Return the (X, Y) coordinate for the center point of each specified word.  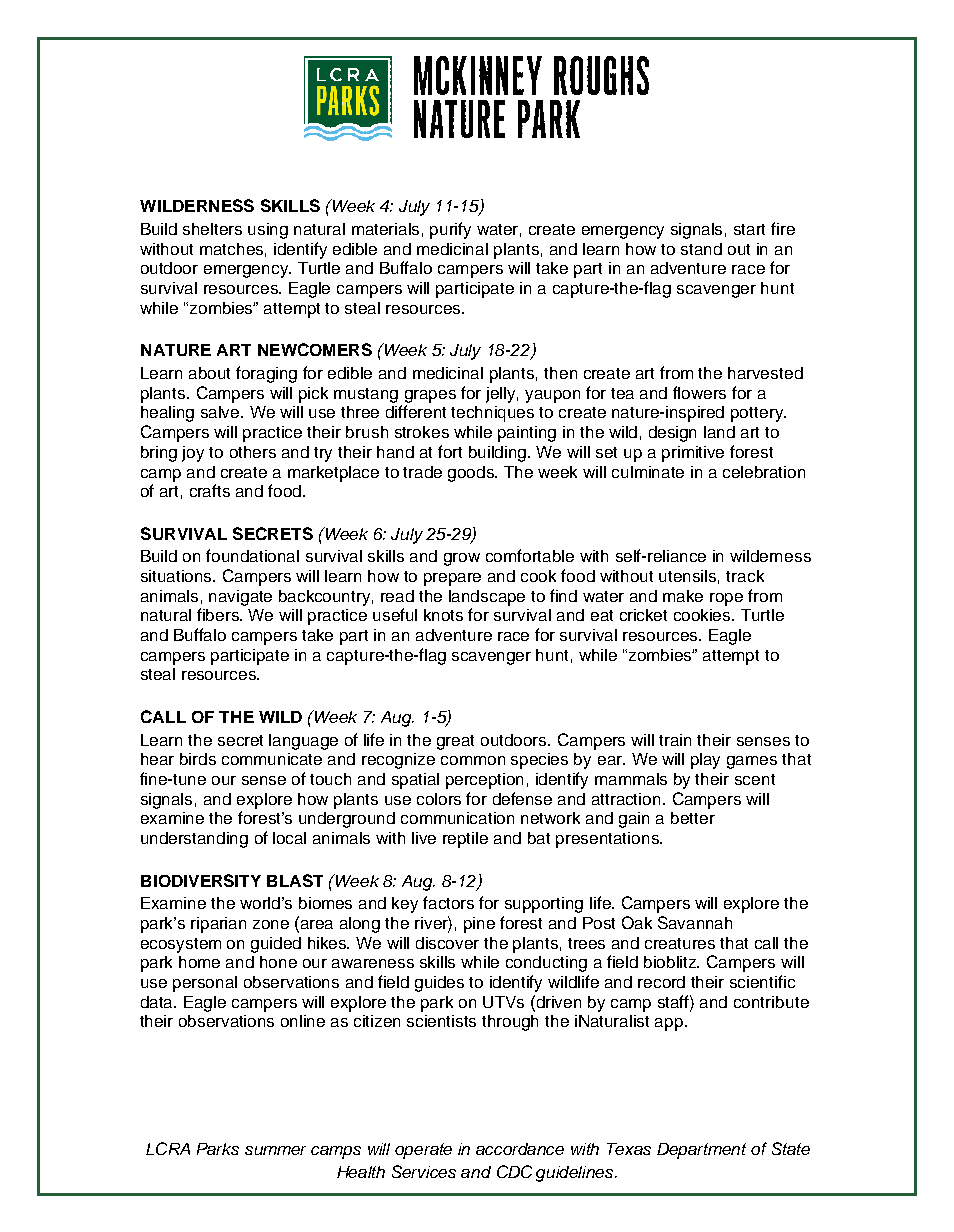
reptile (465, 840)
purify (450, 230)
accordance (520, 1149)
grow (462, 559)
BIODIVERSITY (201, 880)
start (749, 229)
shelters (212, 229)
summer (275, 1150)
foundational (252, 555)
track (745, 576)
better (693, 818)
